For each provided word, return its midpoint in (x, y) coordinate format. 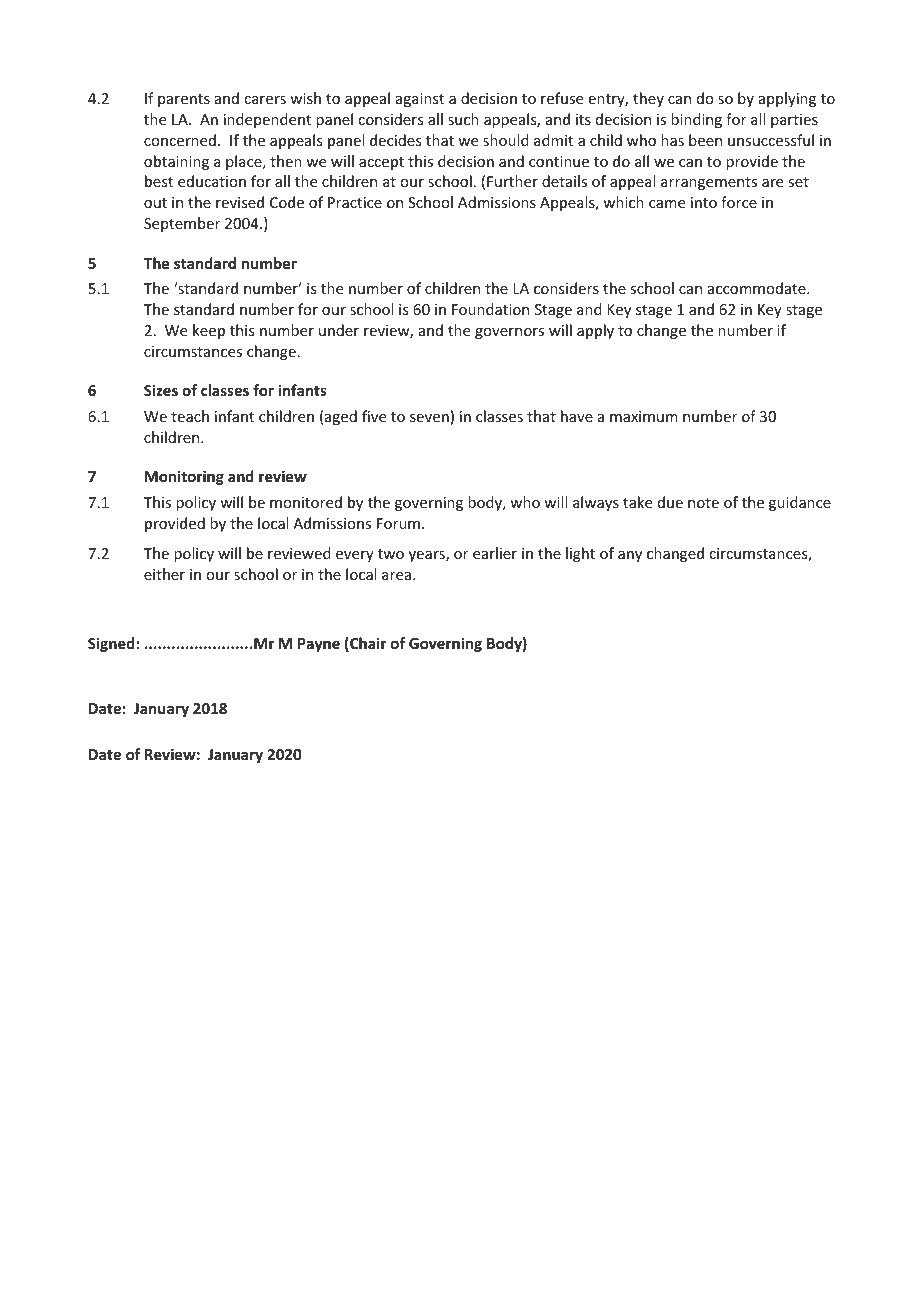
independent (267, 120)
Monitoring (184, 477)
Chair (367, 644)
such (463, 119)
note (703, 503)
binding (696, 120)
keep (209, 331)
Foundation (490, 309)
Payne (319, 645)
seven (429, 418)
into (704, 202)
